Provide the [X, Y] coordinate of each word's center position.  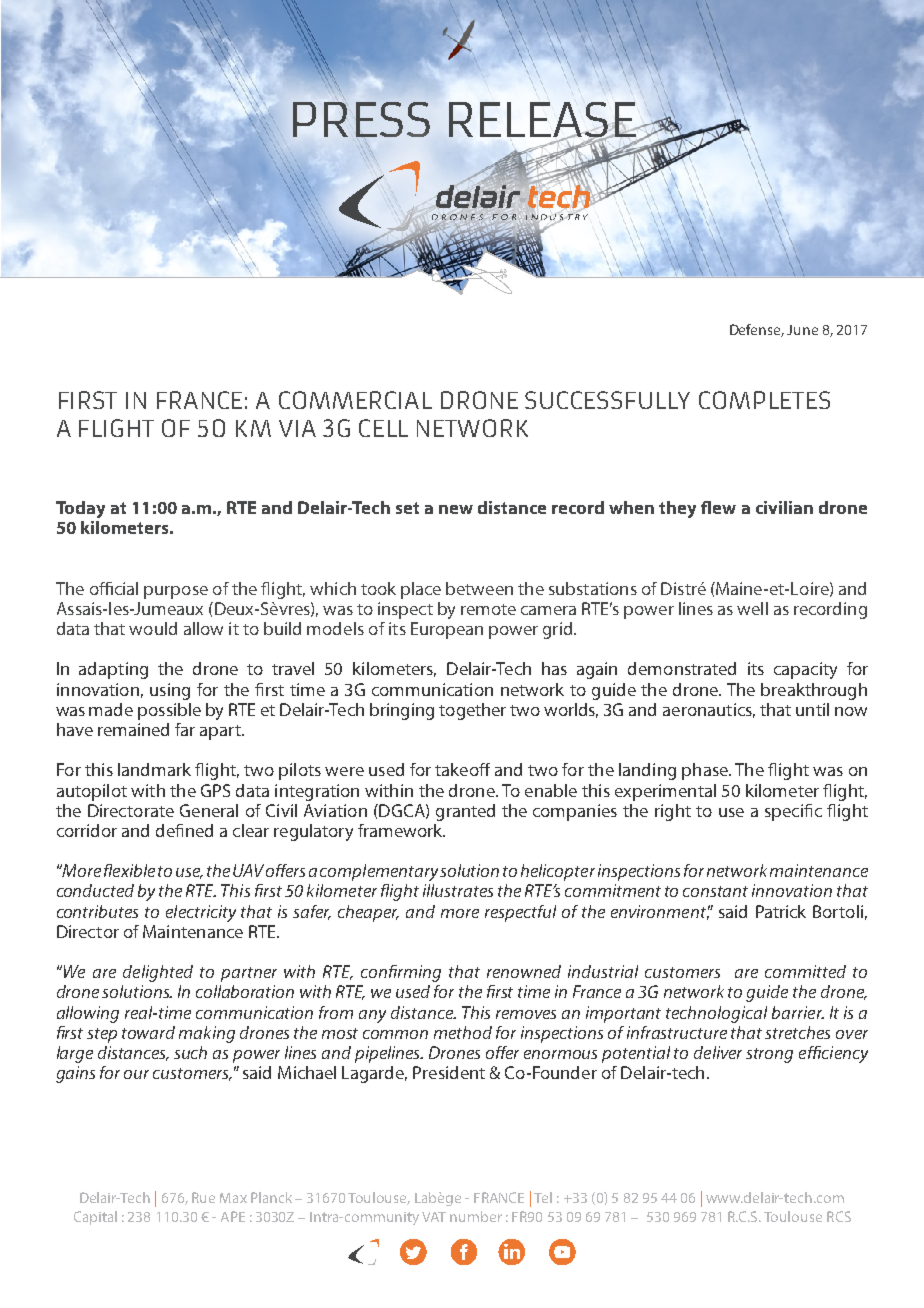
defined [184, 830]
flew [718, 507]
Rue [203, 1197]
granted [465, 812]
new [456, 509]
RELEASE [544, 121]
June [802, 330]
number [476, 1216]
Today [80, 509]
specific [793, 812]
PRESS [361, 119]
